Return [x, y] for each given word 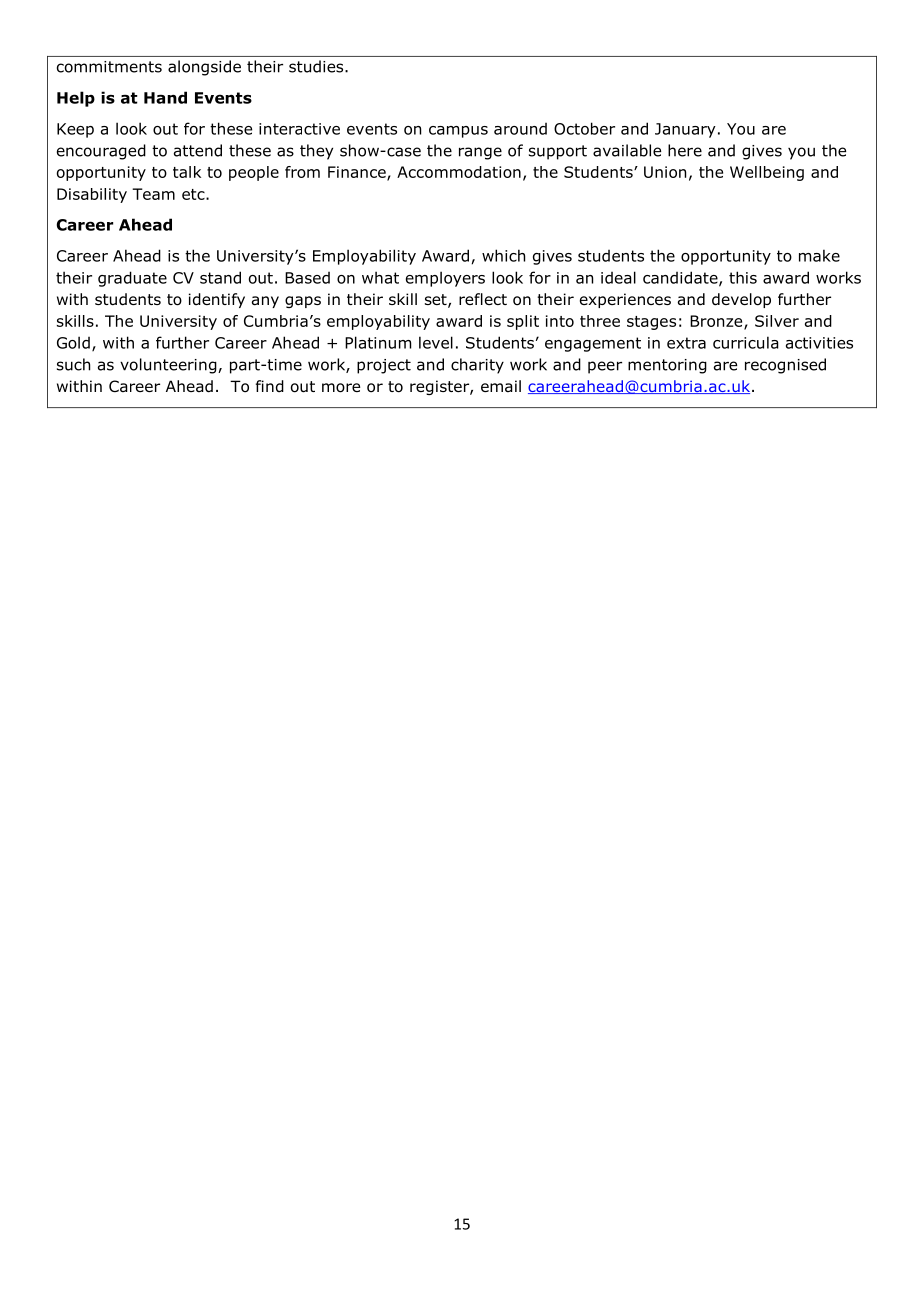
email [501, 386]
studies [317, 66]
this [743, 277]
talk [187, 172]
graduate [132, 279]
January [685, 130]
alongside [204, 68]
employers [445, 279]
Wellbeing [767, 173]
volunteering [169, 366]
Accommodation [459, 172]
